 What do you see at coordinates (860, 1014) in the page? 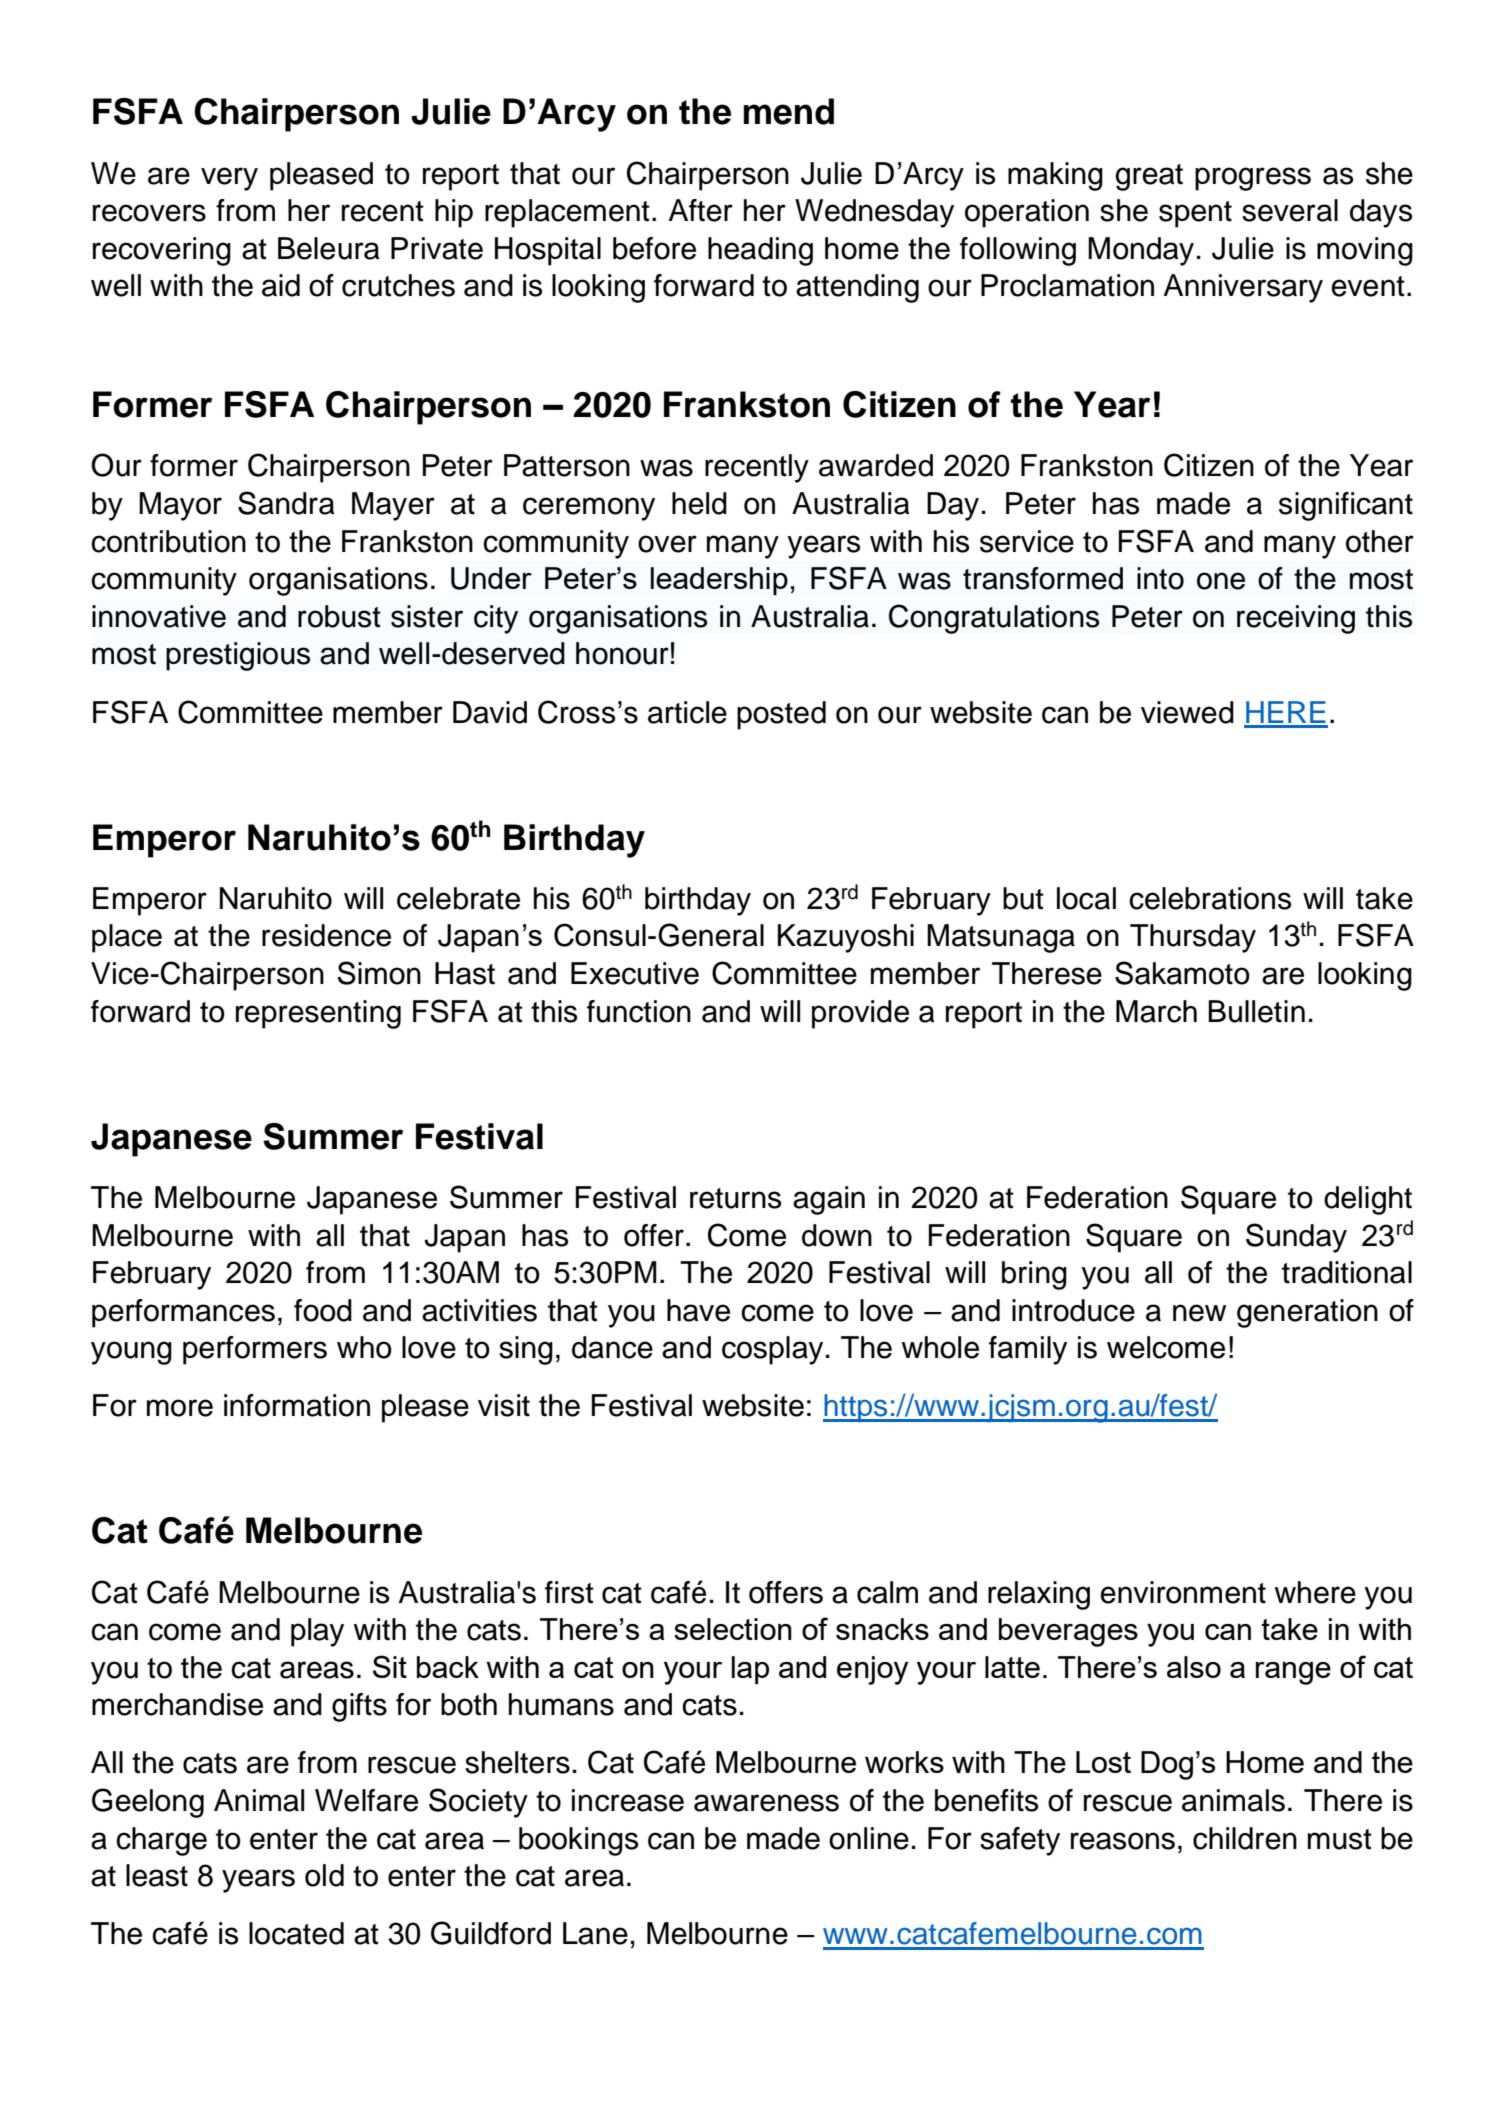
I see `provide` at bounding box center [860, 1014].
